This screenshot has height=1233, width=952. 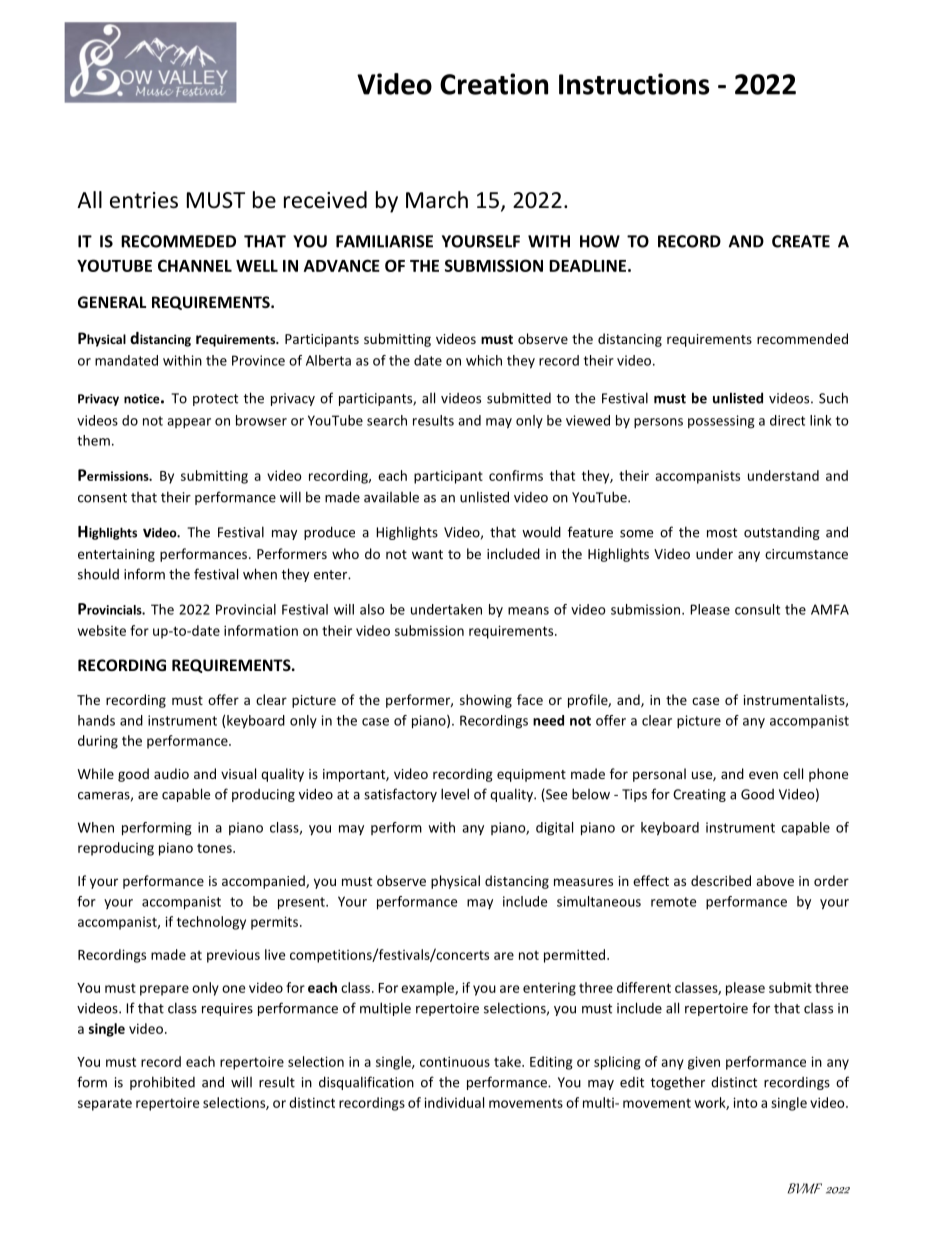 What do you see at coordinates (427, 554) in the screenshot?
I see `want` at bounding box center [427, 554].
